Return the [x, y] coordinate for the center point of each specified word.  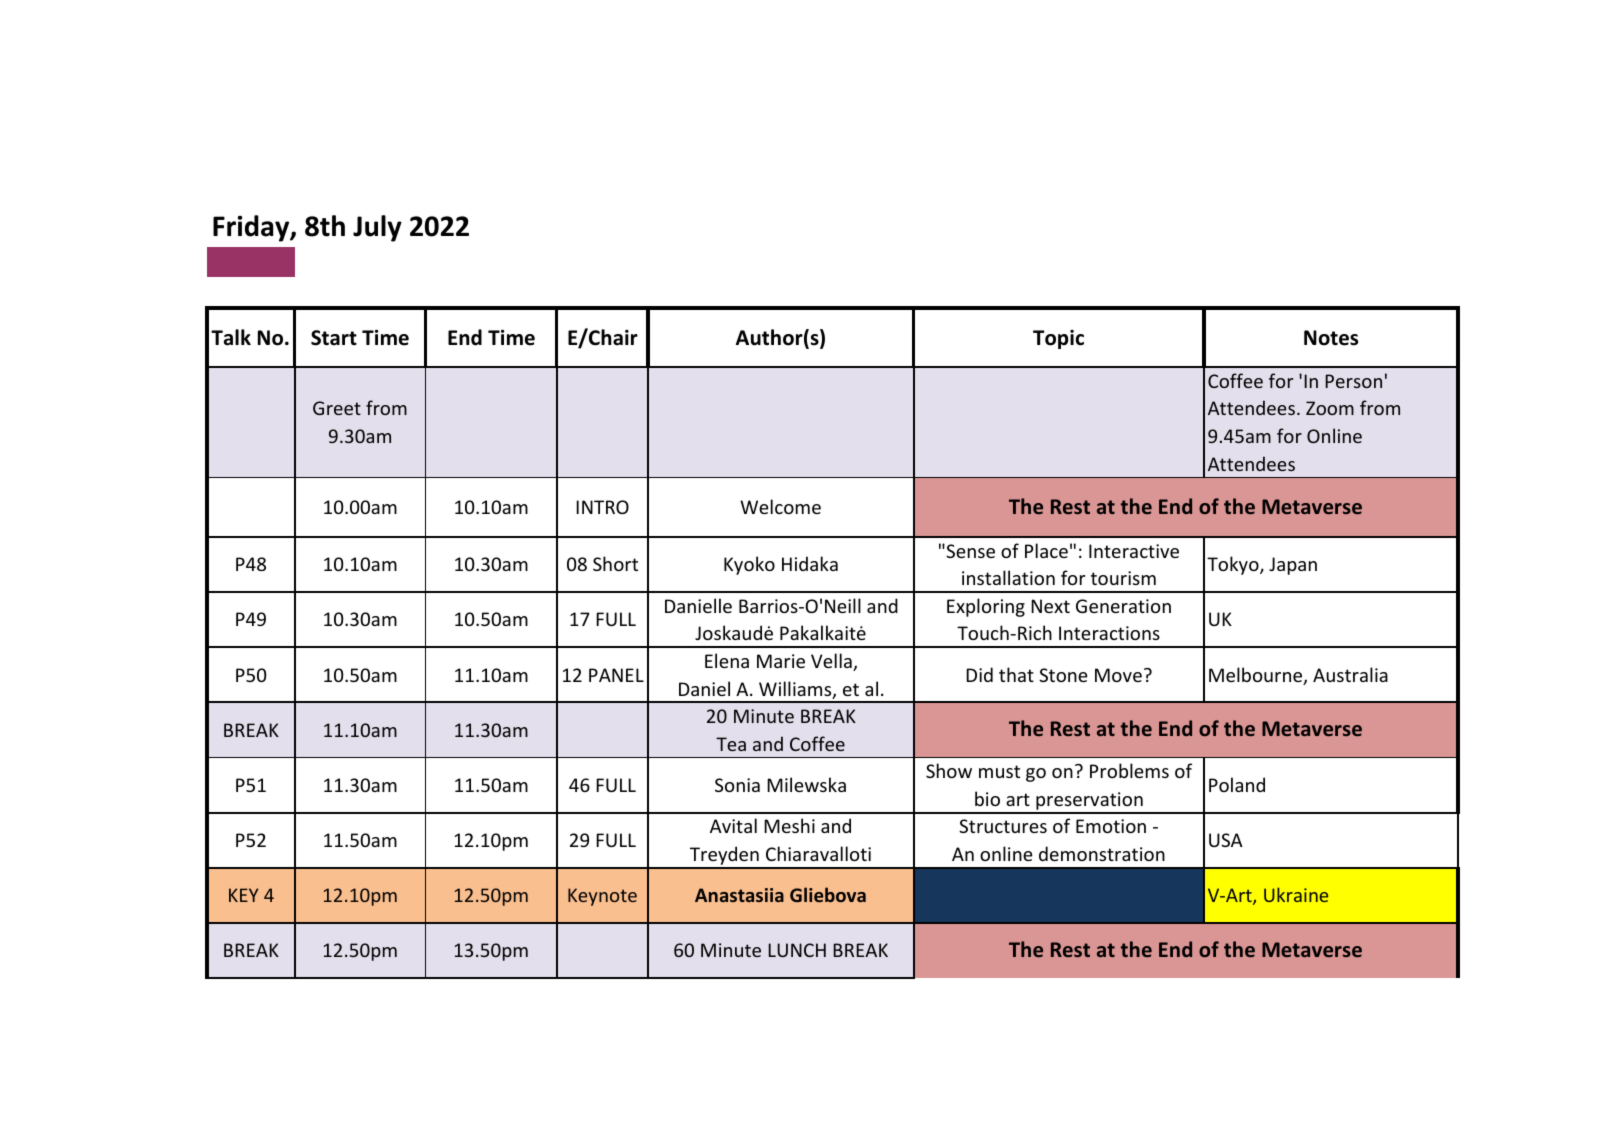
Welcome [780, 506]
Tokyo [1234, 565]
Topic [1058, 339]
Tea [731, 744]
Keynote [602, 897]
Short [615, 563]
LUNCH [797, 950]
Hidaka [810, 563]
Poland [1237, 784]
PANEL [616, 675]
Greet [337, 408]
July [377, 228]
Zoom [1330, 408]
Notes [1331, 338]
